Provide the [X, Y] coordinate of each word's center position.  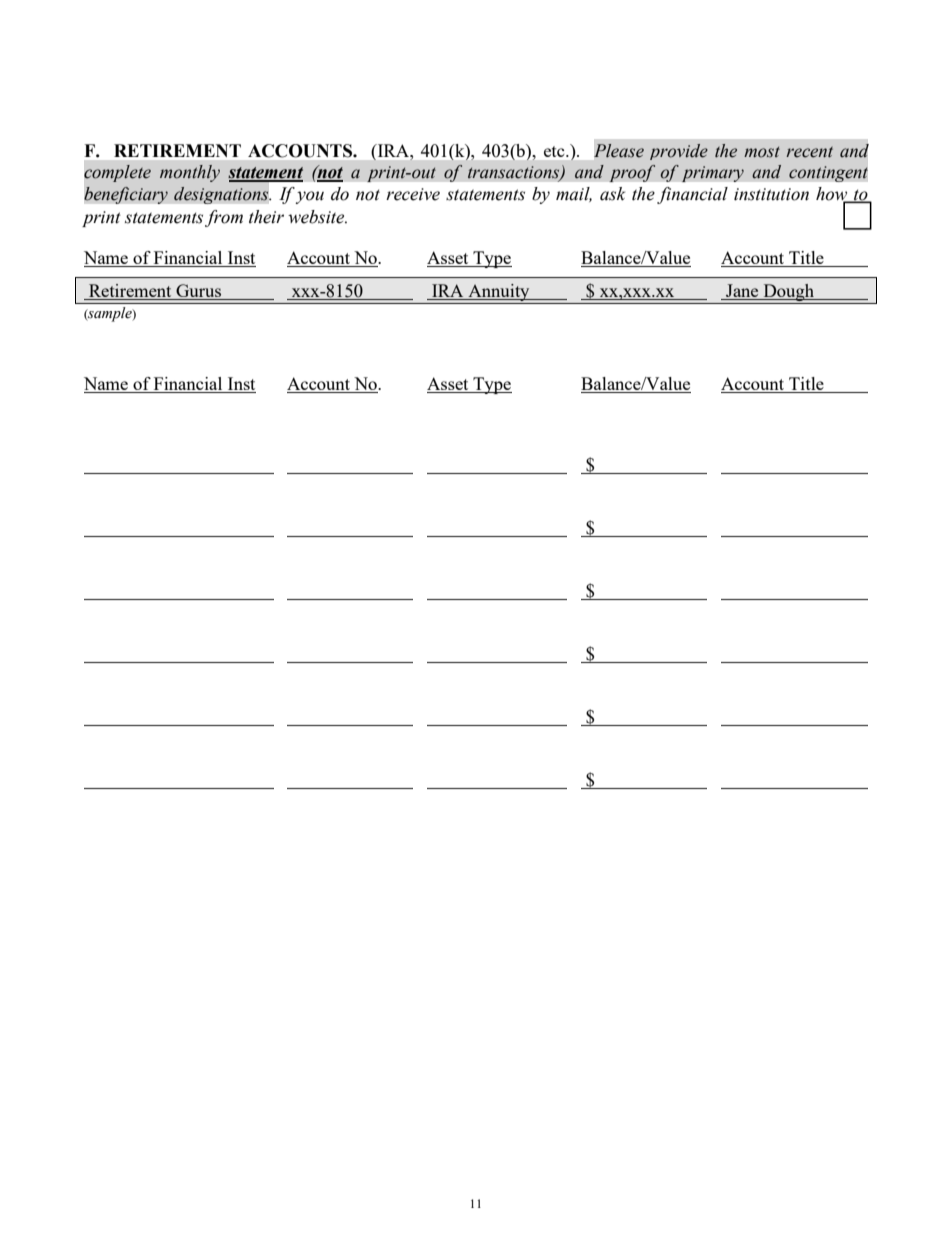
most [762, 152]
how [833, 194]
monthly [190, 173]
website [317, 217]
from [224, 218]
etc [555, 151]
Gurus [199, 292]
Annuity [499, 294]
